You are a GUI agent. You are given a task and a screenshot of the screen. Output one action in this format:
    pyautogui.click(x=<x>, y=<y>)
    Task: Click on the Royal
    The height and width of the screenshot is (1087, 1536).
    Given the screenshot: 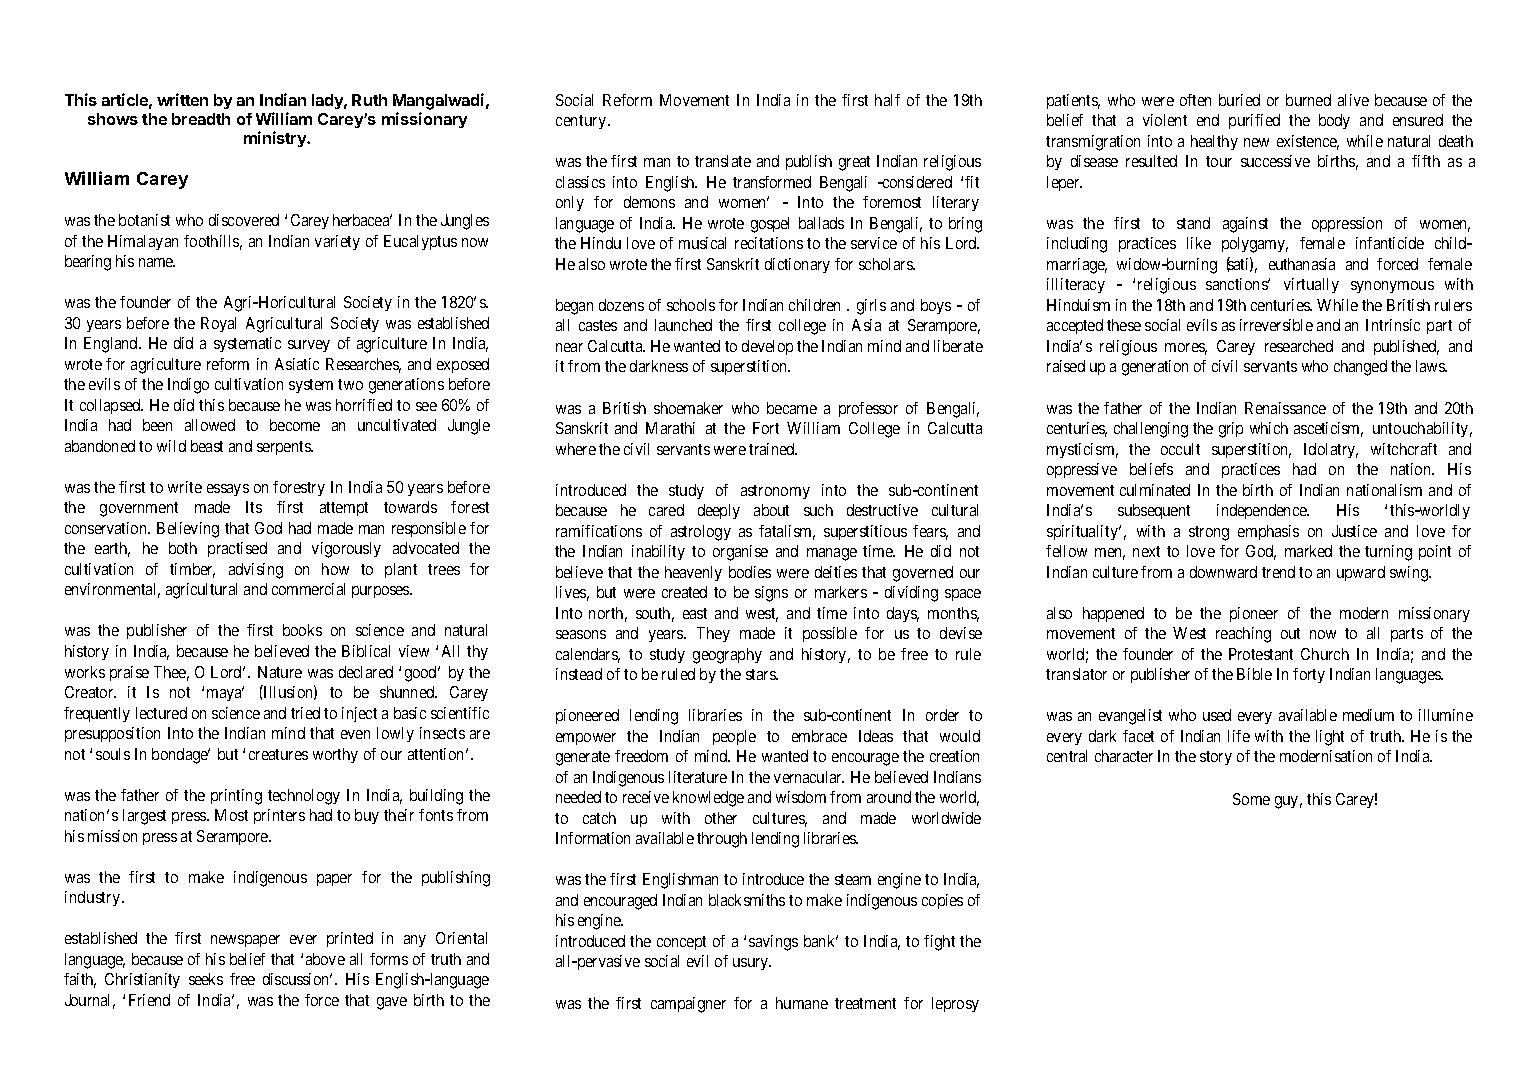 What is the action you would take?
    pyautogui.click(x=218, y=324)
